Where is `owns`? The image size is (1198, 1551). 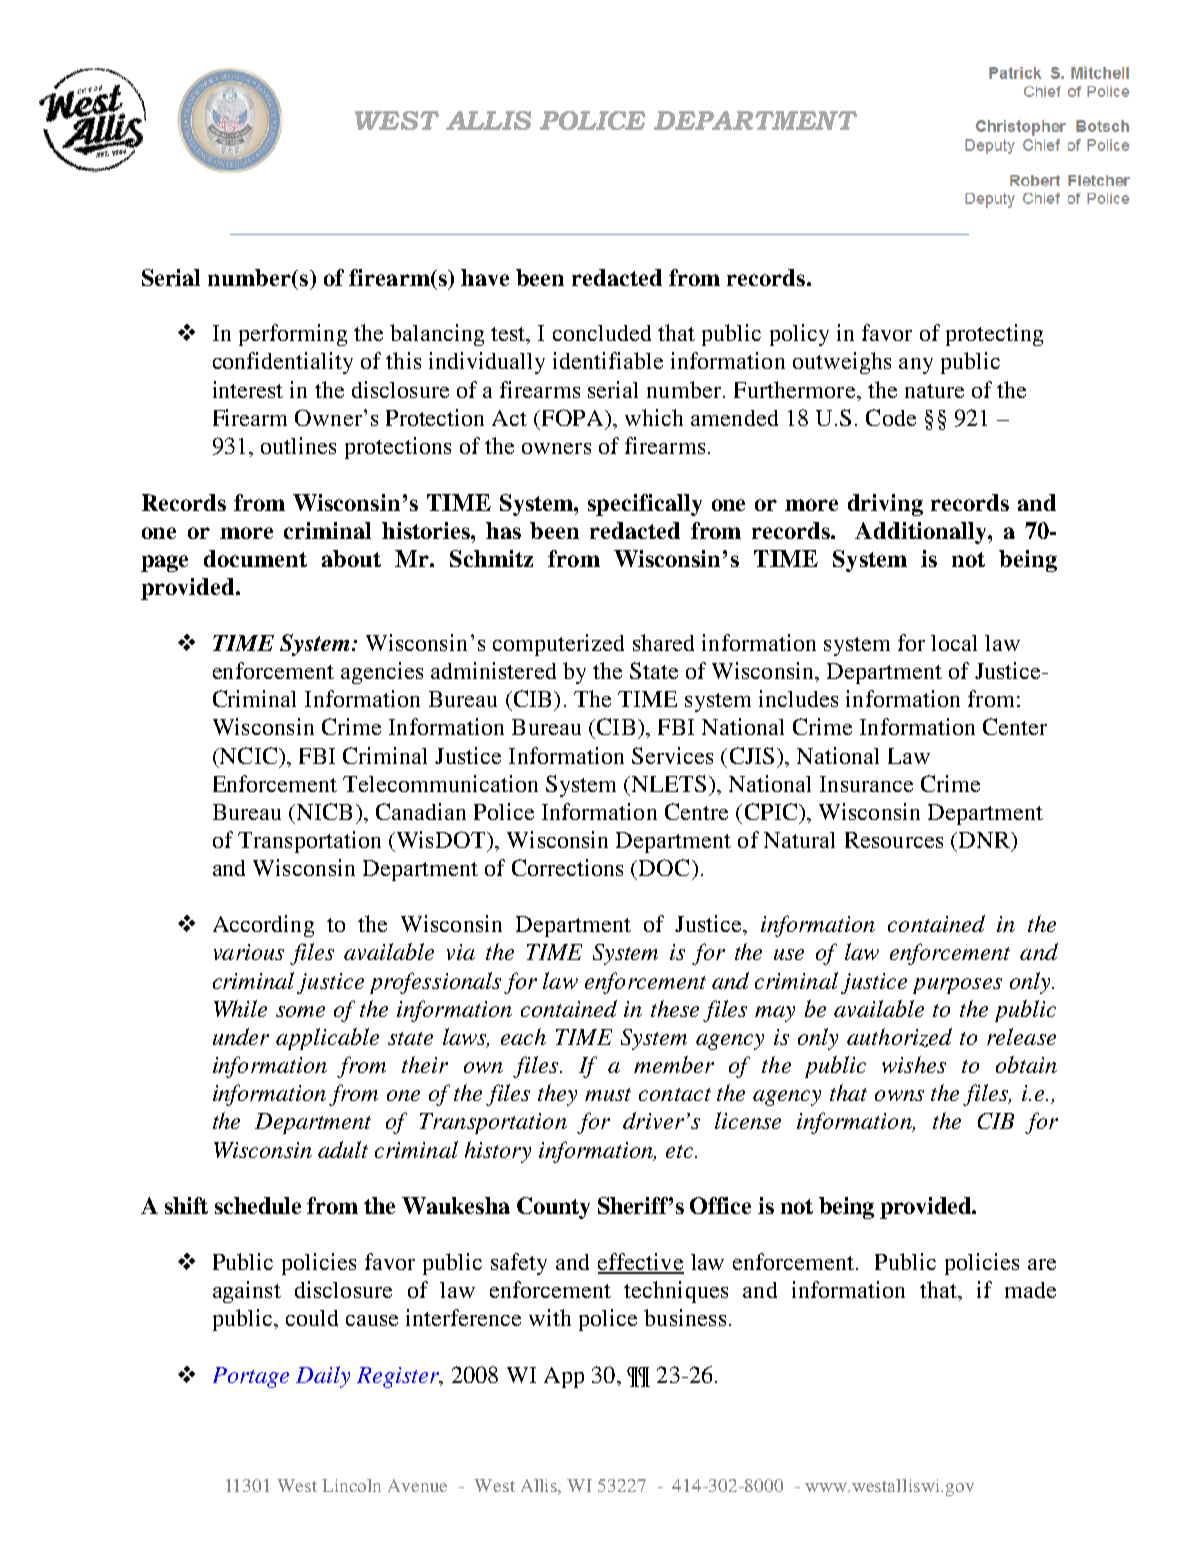 owns is located at coordinates (899, 1095).
